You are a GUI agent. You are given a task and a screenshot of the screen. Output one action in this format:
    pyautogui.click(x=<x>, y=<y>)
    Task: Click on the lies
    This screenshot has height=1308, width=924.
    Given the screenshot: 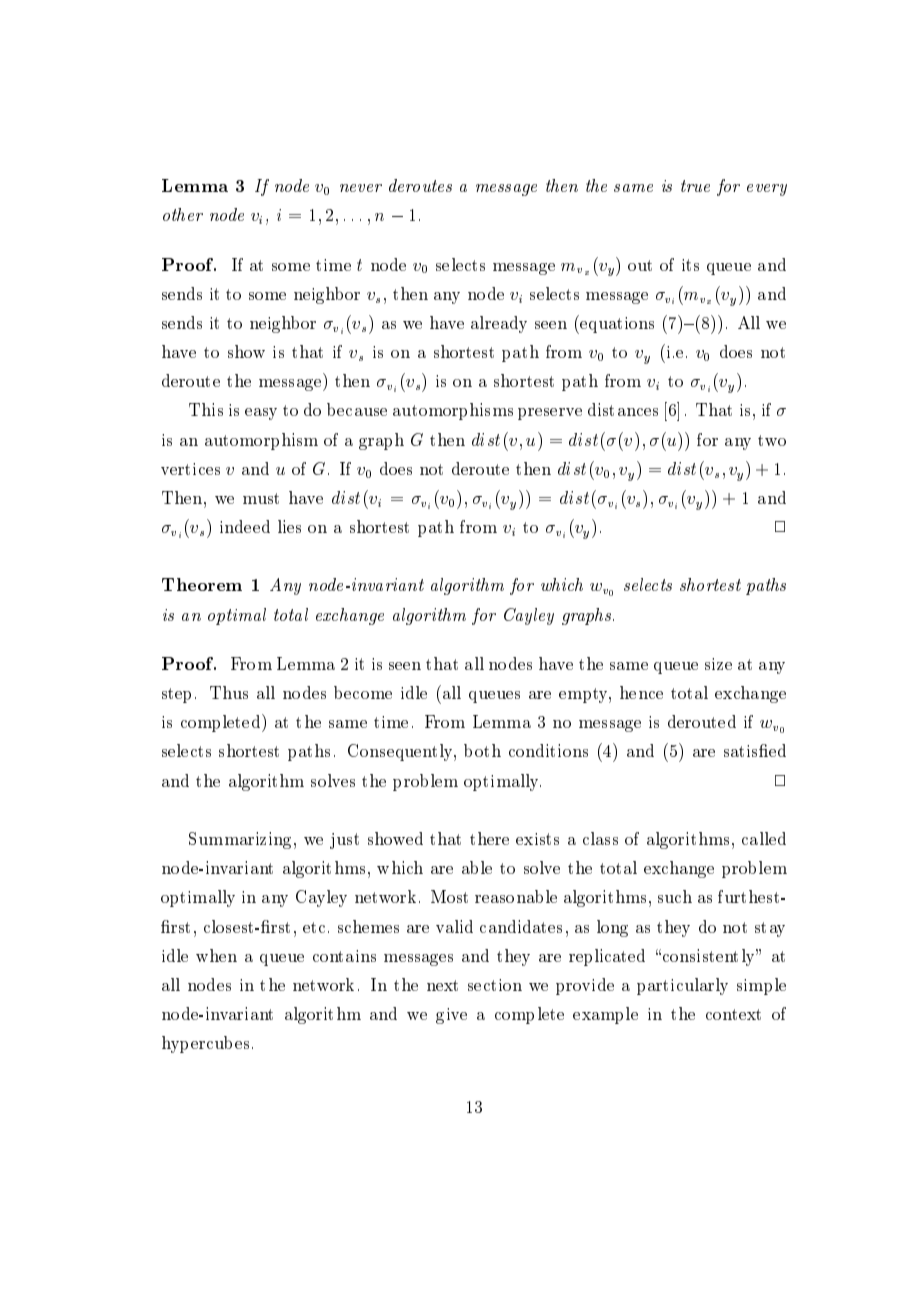 What is the action you would take?
    pyautogui.click(x=289, y=526)
